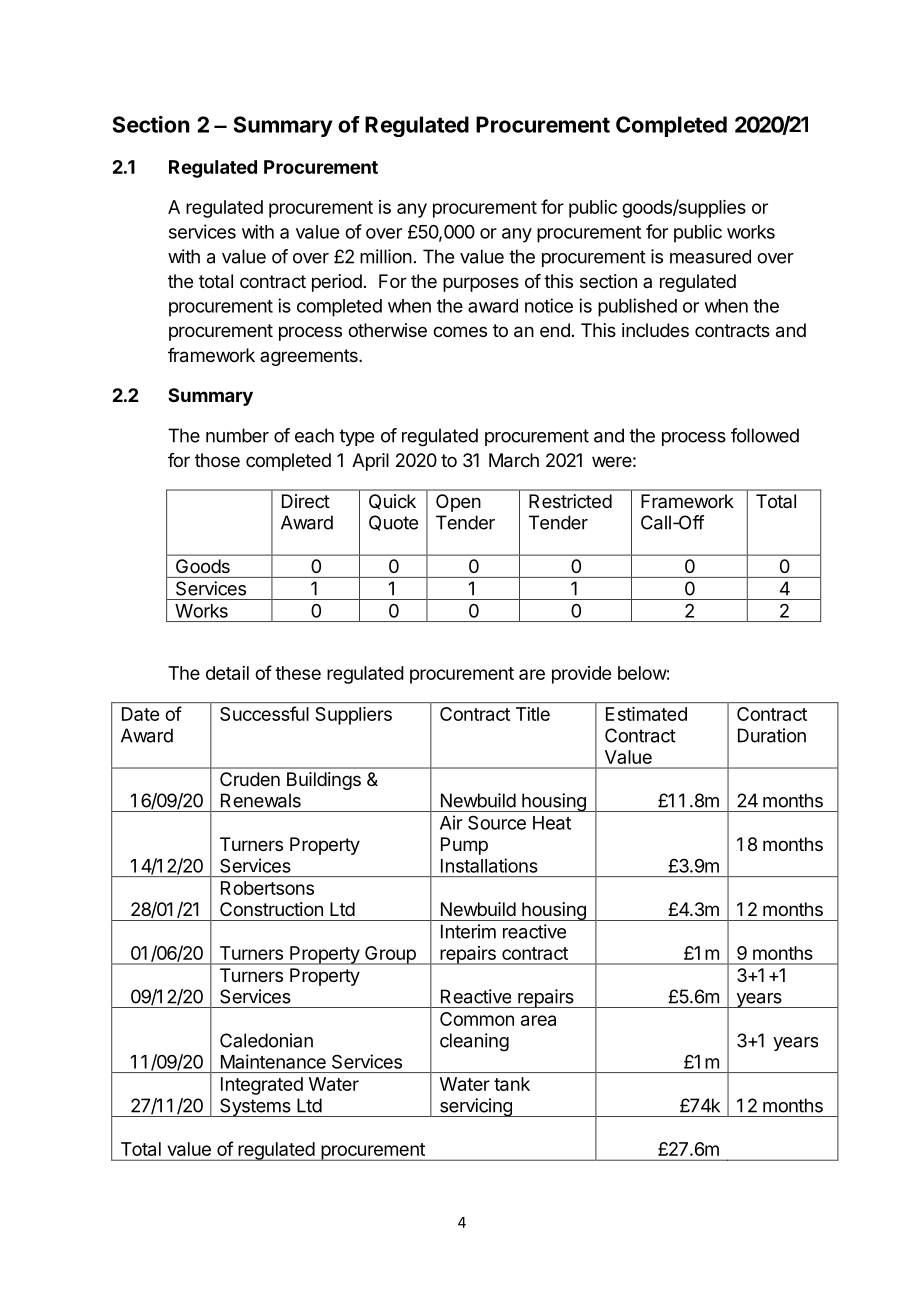 The width and height of the page is (924, 1308). What do you see at coordinates (337, 283) in the page?
I see `period` at bounding box center [337, 283].
